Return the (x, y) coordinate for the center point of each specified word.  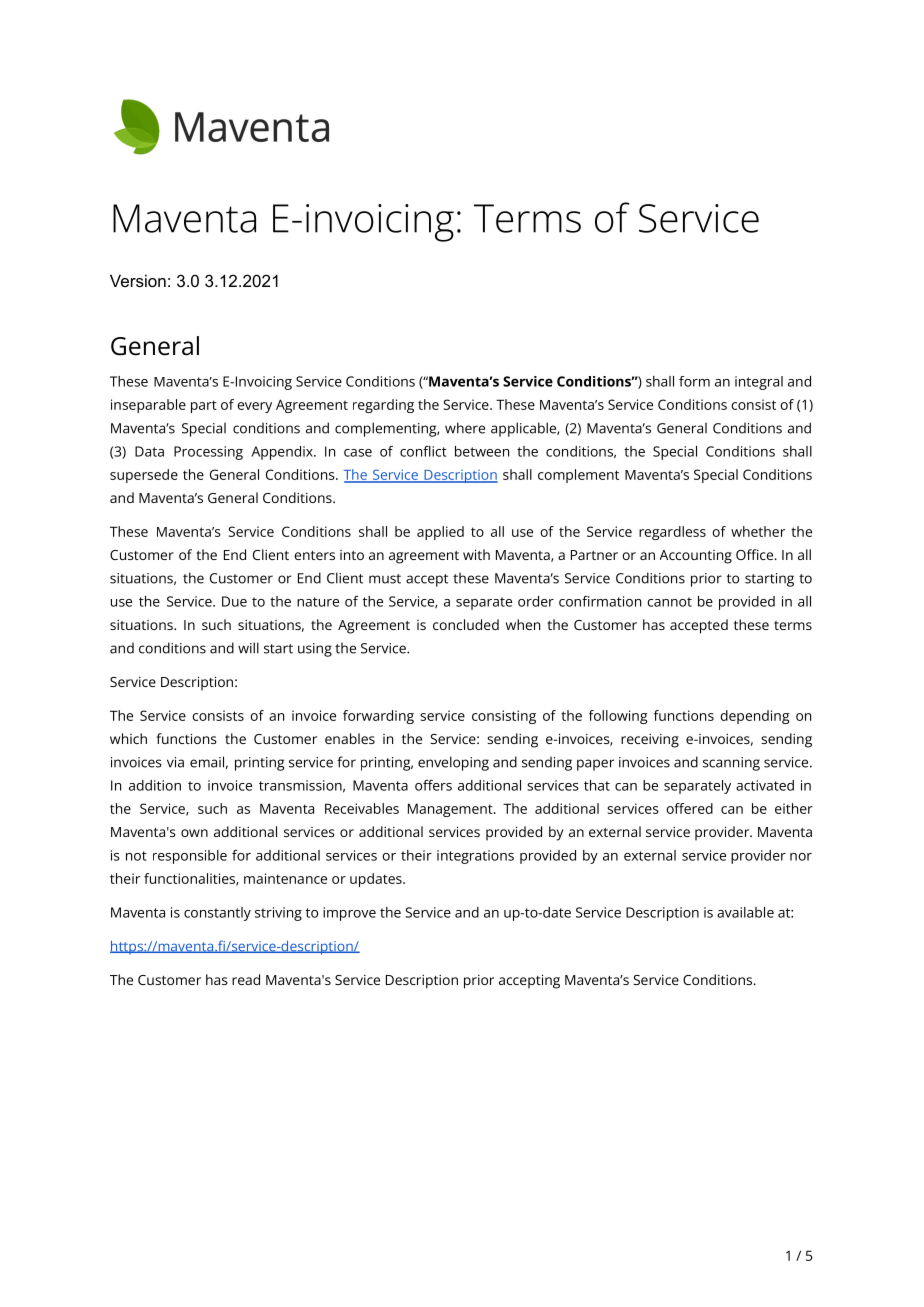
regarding (383, 406)
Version (138, 280)
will (248, 648)
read (246, 979)
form (694, 381)
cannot (669, 602)
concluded (466, 624)
